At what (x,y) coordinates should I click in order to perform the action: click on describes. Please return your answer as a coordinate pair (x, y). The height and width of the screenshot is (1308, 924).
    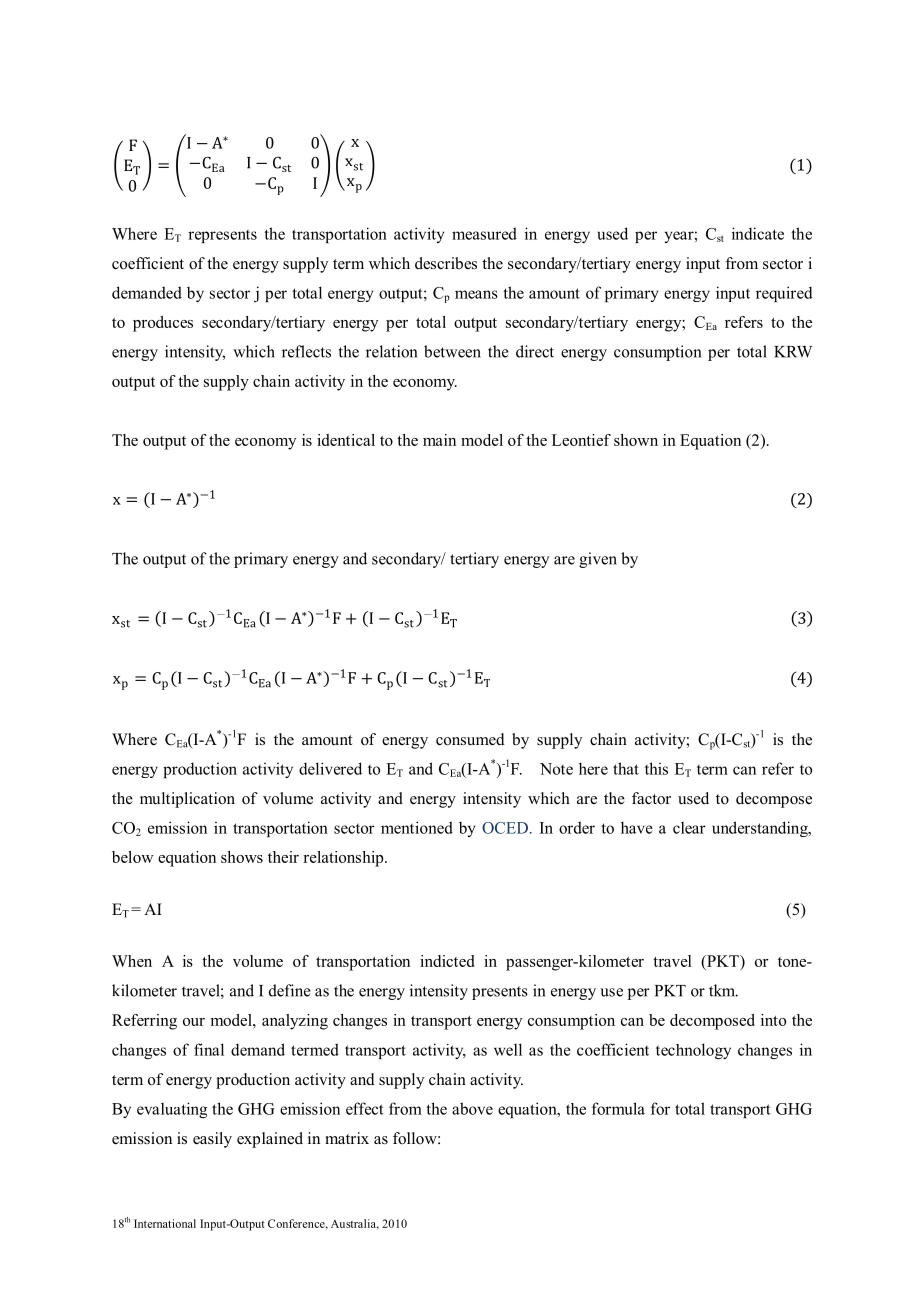
    Looking at the image, I should click on (446, 263).
